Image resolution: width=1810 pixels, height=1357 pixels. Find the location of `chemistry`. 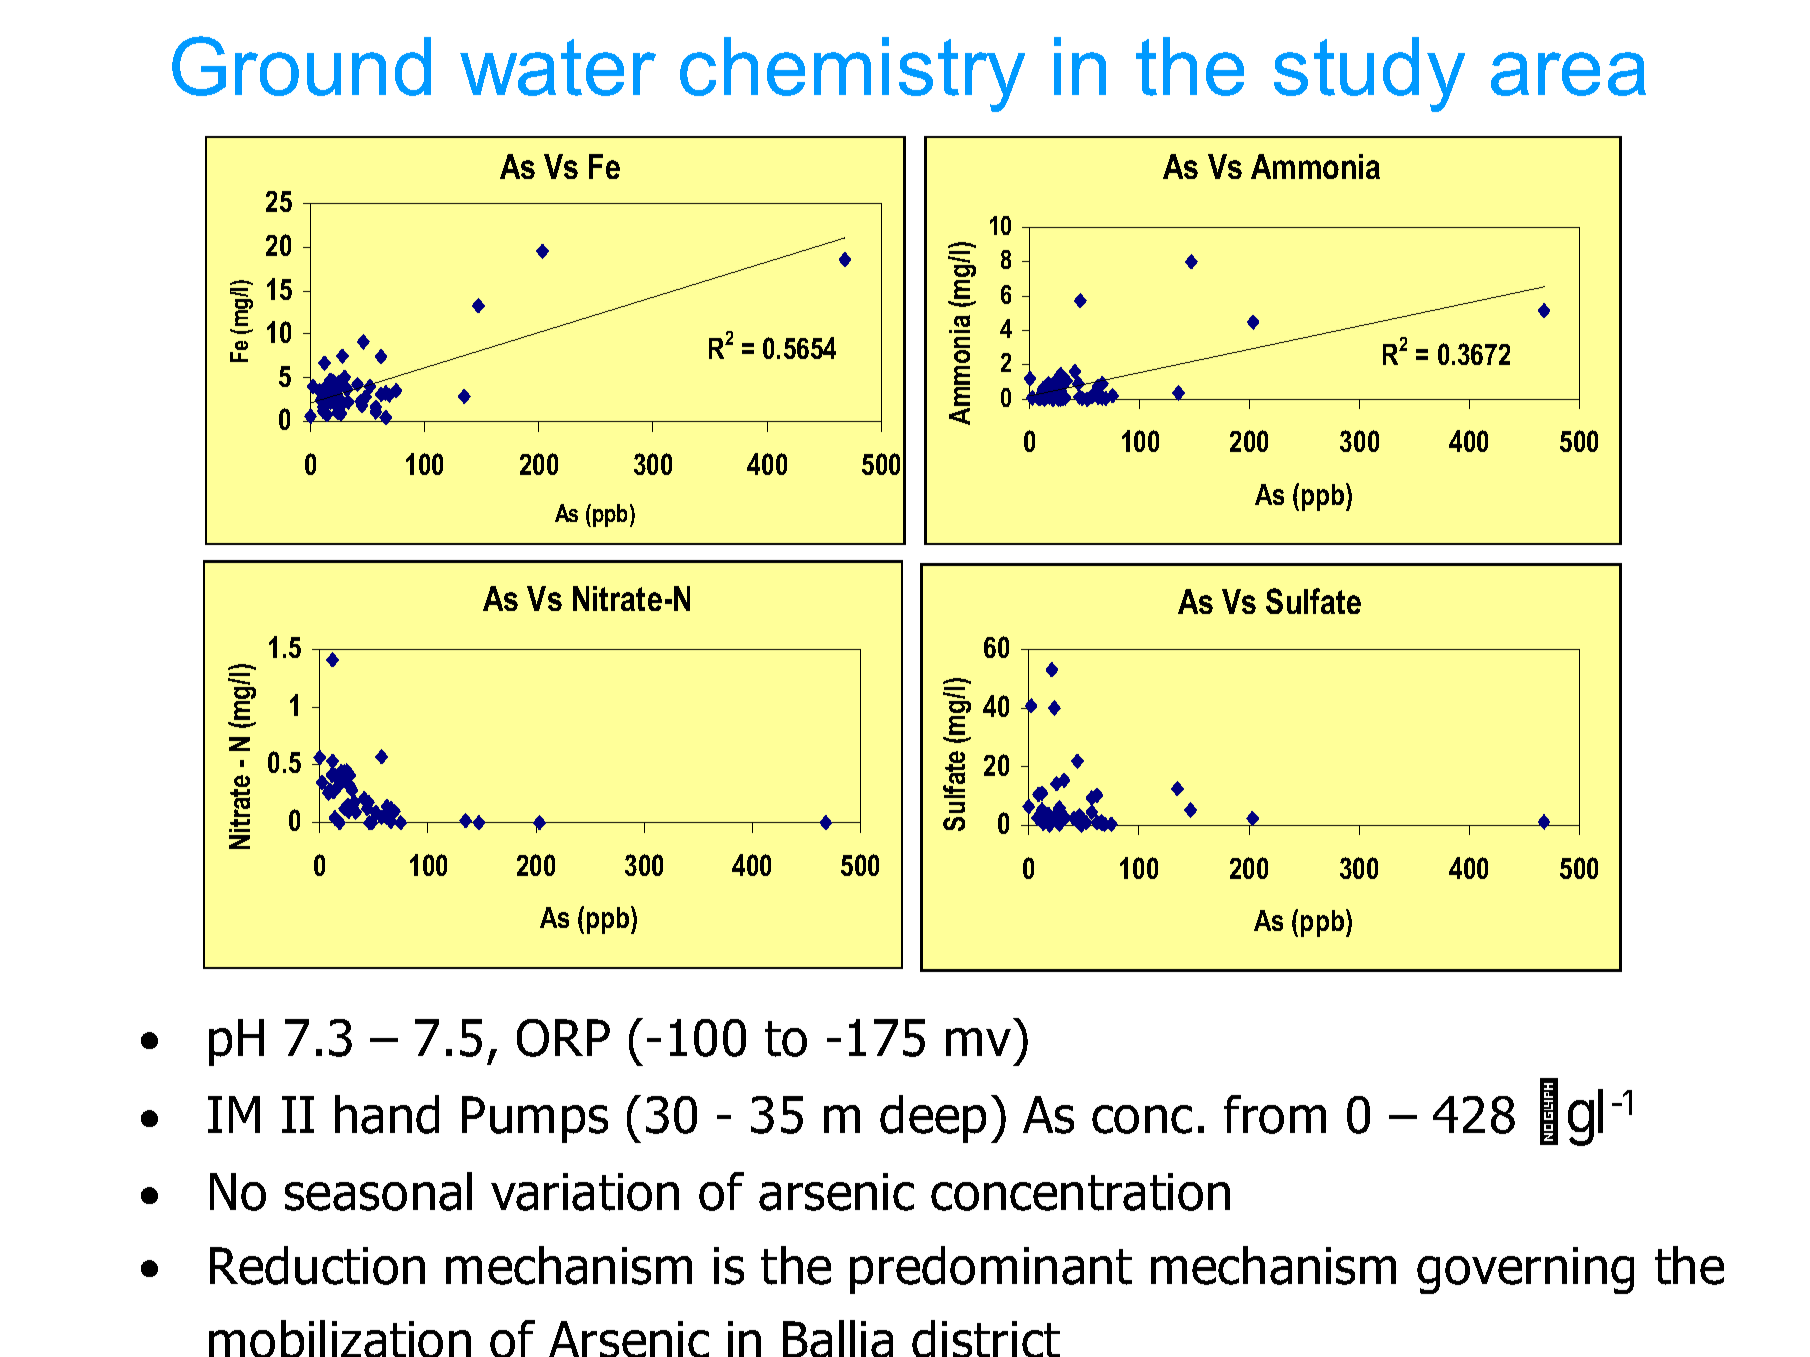

chemistry is located at coordinates (852, 74).
